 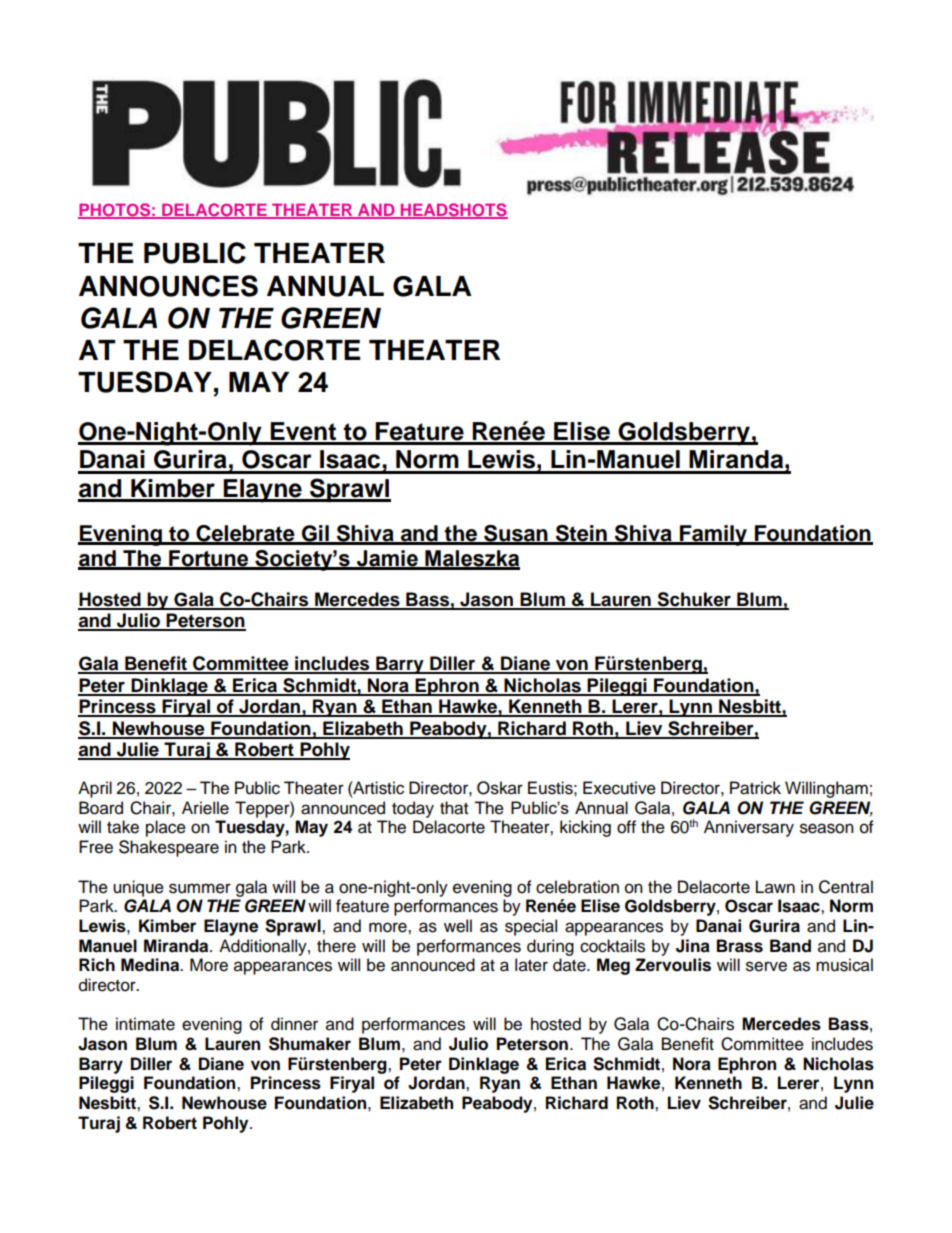 I want to click on Lawn, so click(x=775, y=887).
